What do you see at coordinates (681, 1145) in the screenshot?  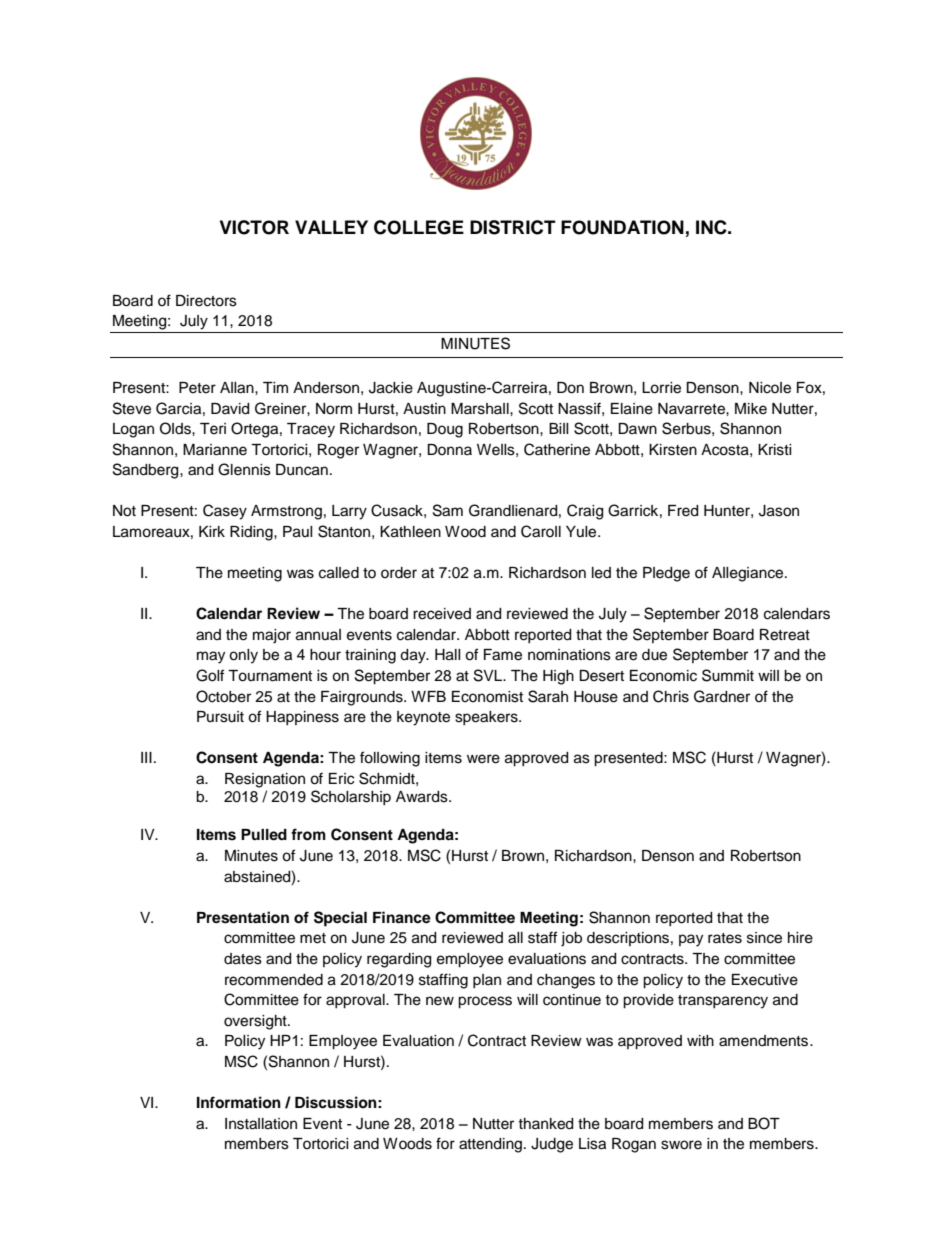 I see `swore` at bounding box center [681, 1145].
